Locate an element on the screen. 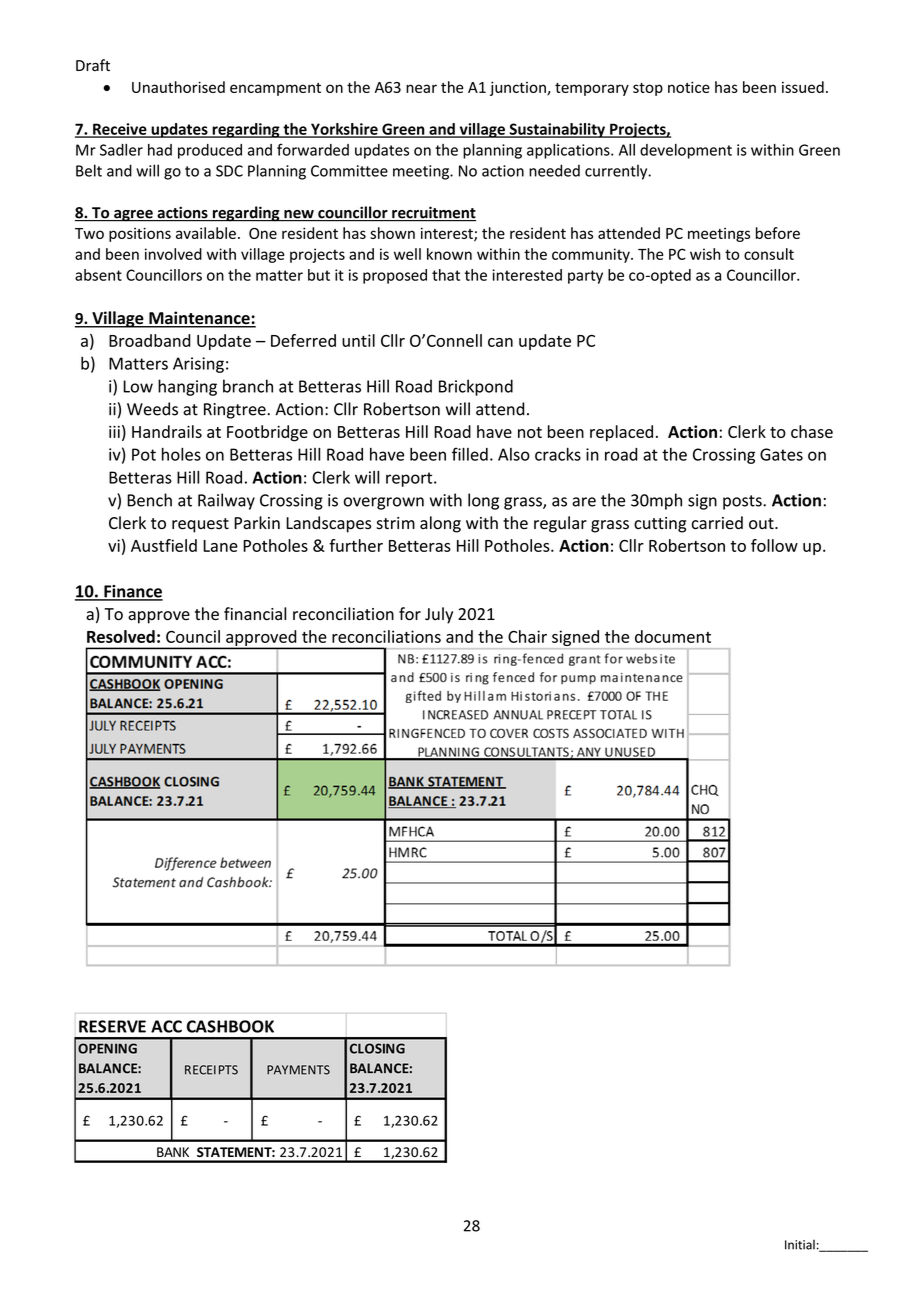 This screenshot has width=924, height=1308. Arising is located at coordinates (198, 365).
